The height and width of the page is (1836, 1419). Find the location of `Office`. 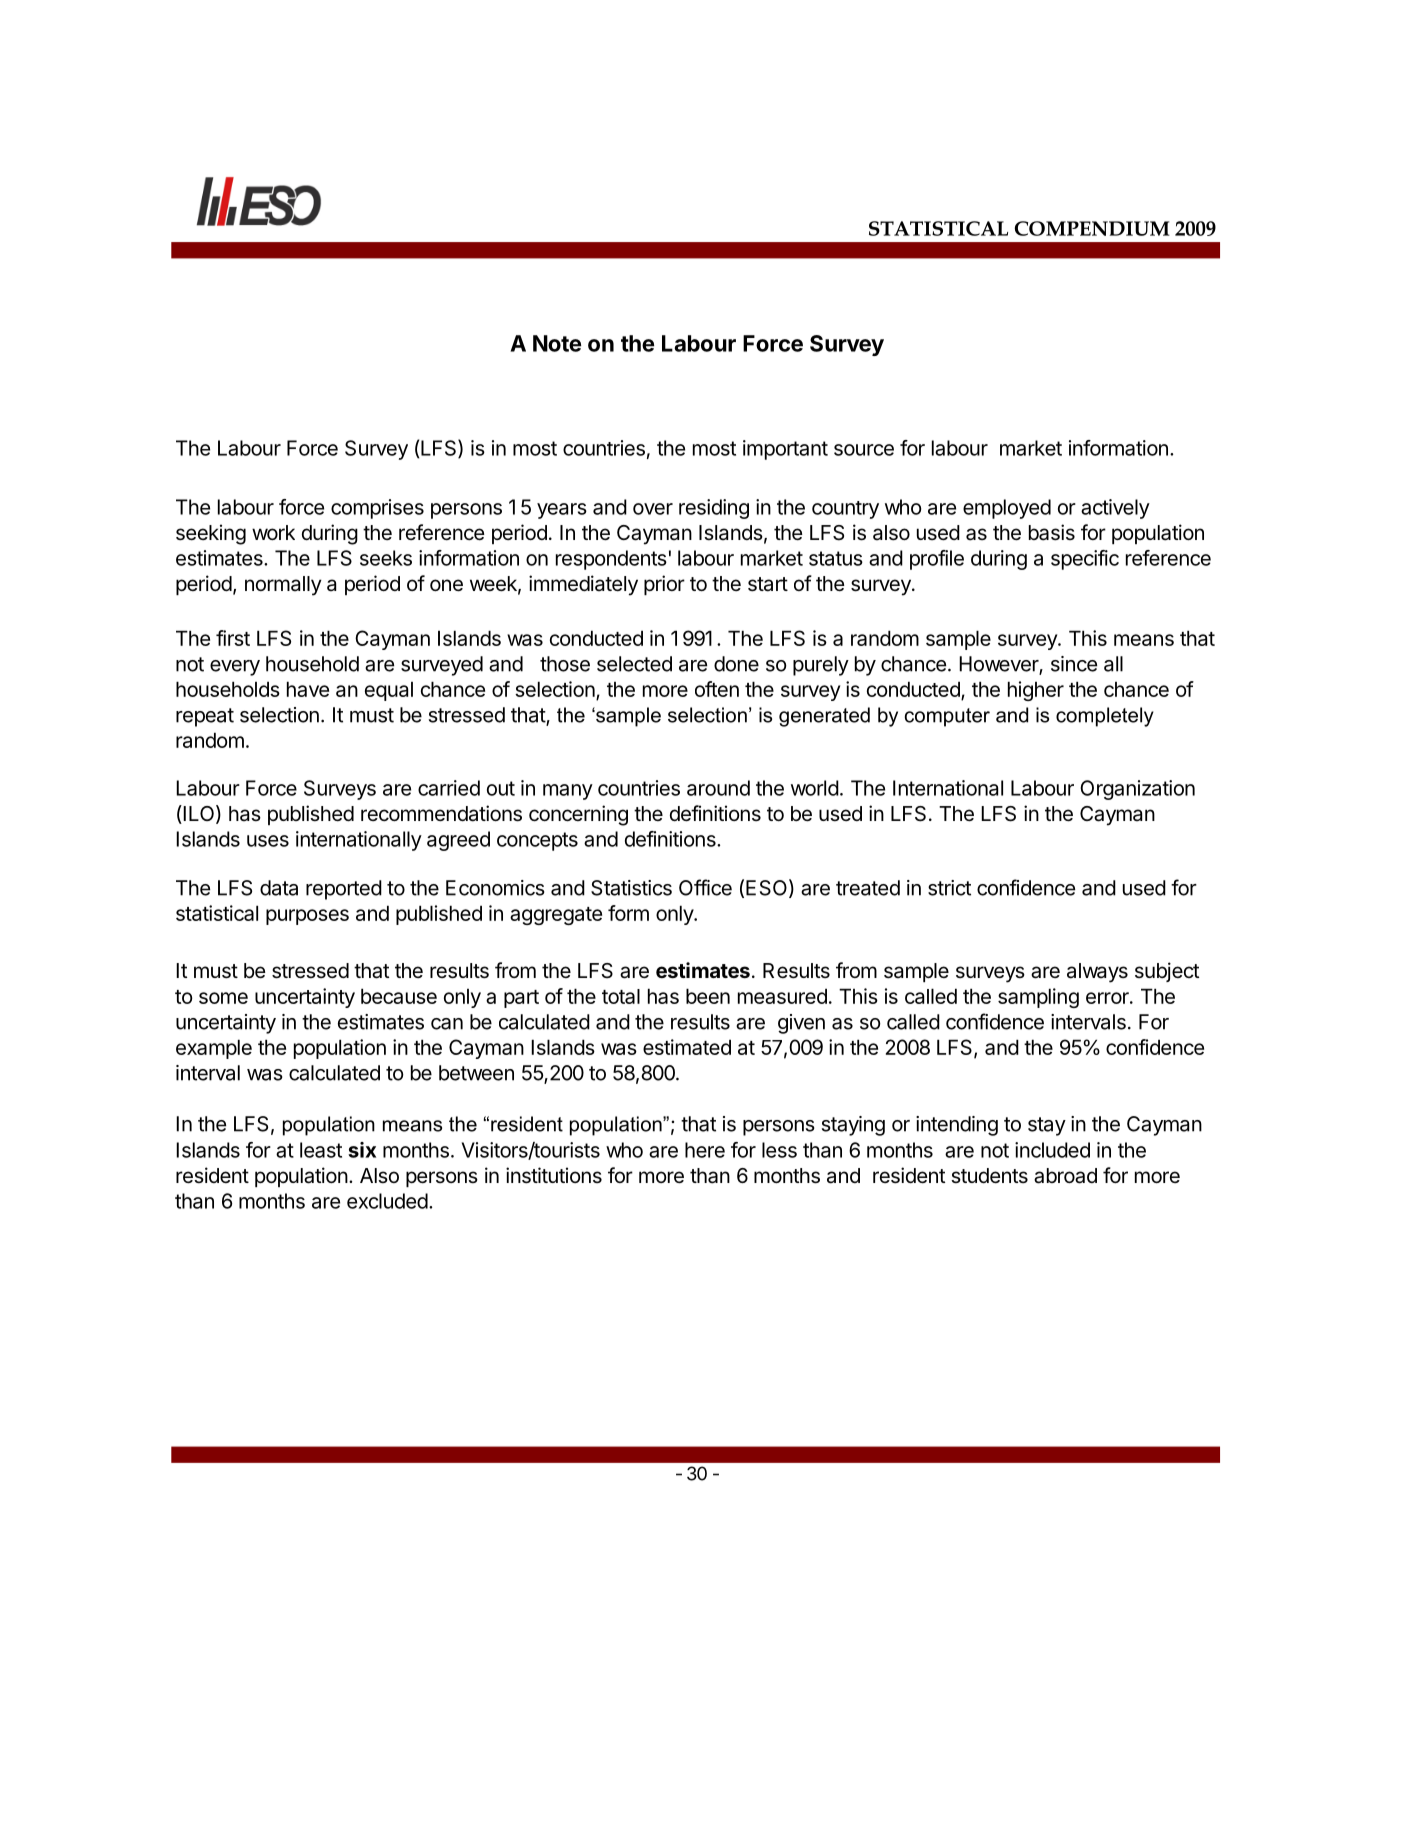

Office is located at coordinates (705, 887).
